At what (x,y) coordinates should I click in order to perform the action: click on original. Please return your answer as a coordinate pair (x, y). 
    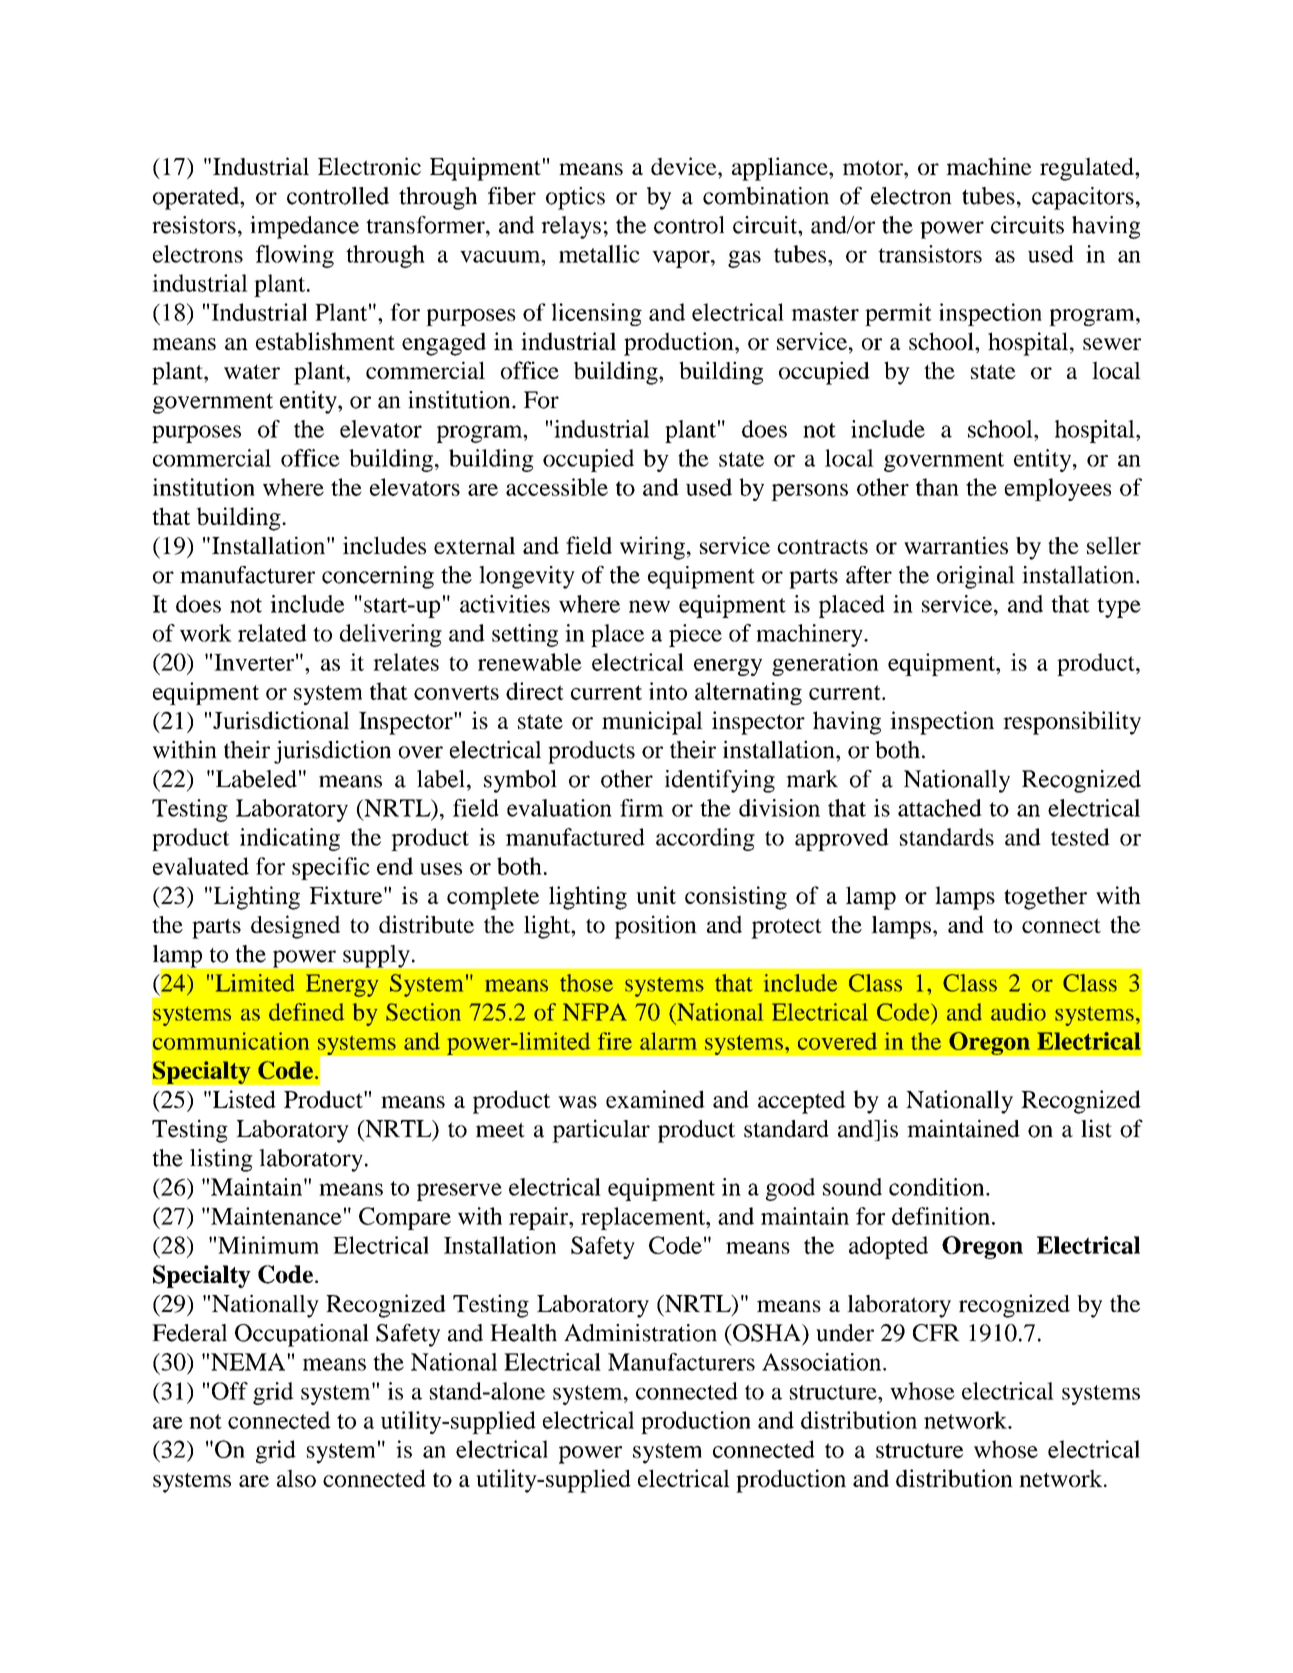
    Looking at the image, I should click on (976, 577).
